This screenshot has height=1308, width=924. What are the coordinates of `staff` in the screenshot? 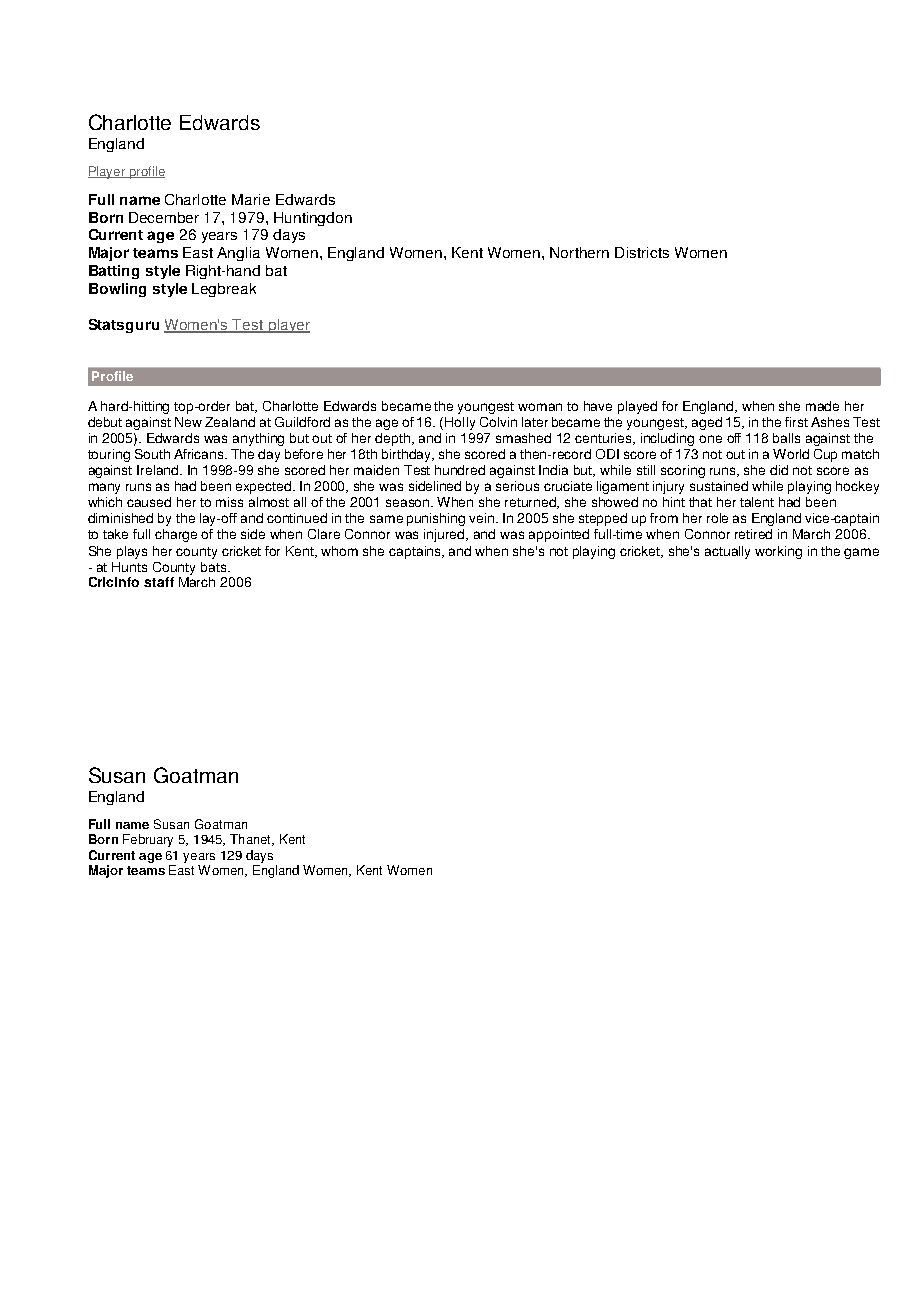 It's located at (159, 582).
